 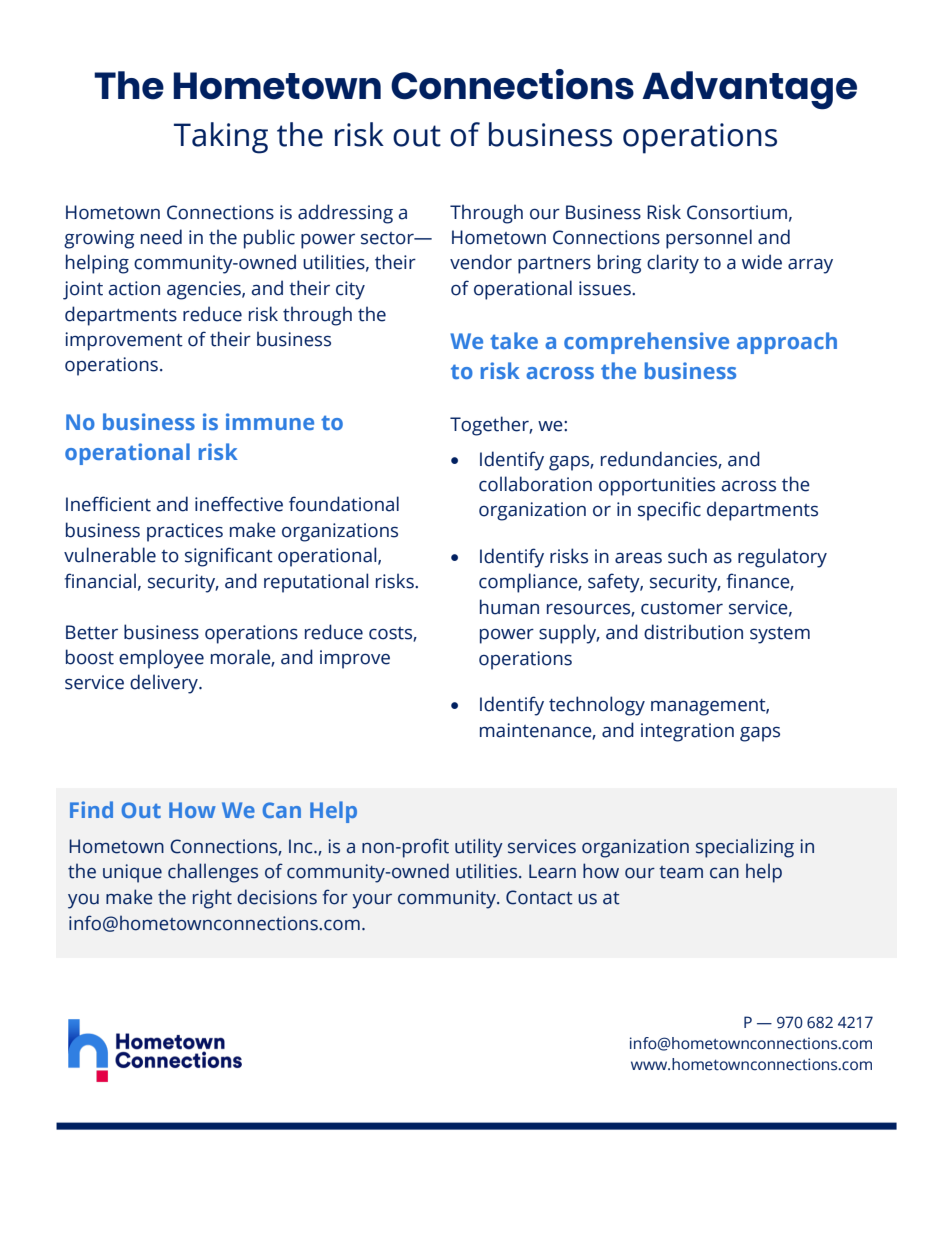 I want to click on employee, so click(x=161, y=659).
